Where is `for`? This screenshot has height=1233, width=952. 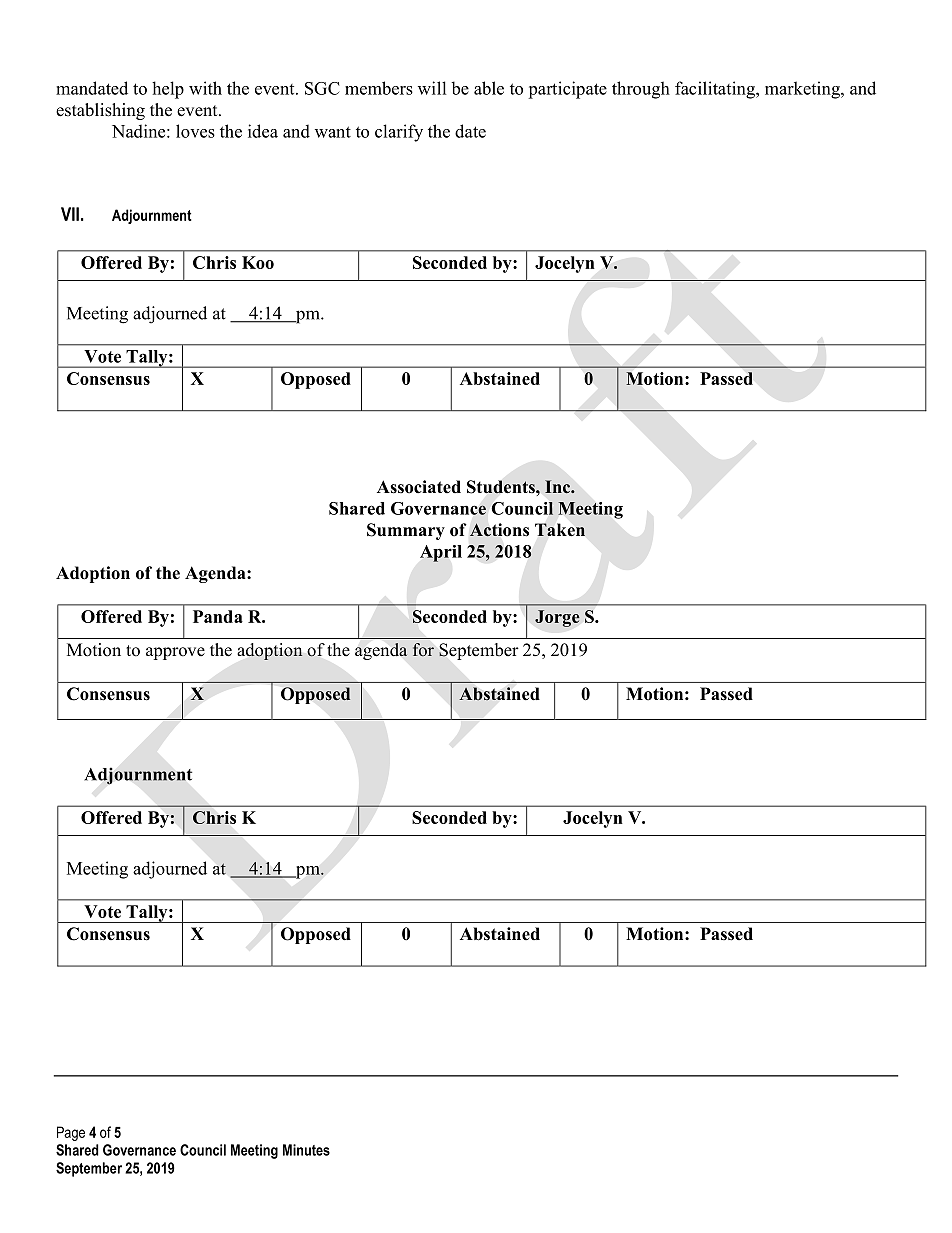 for is located at coordinates (423, 649).
